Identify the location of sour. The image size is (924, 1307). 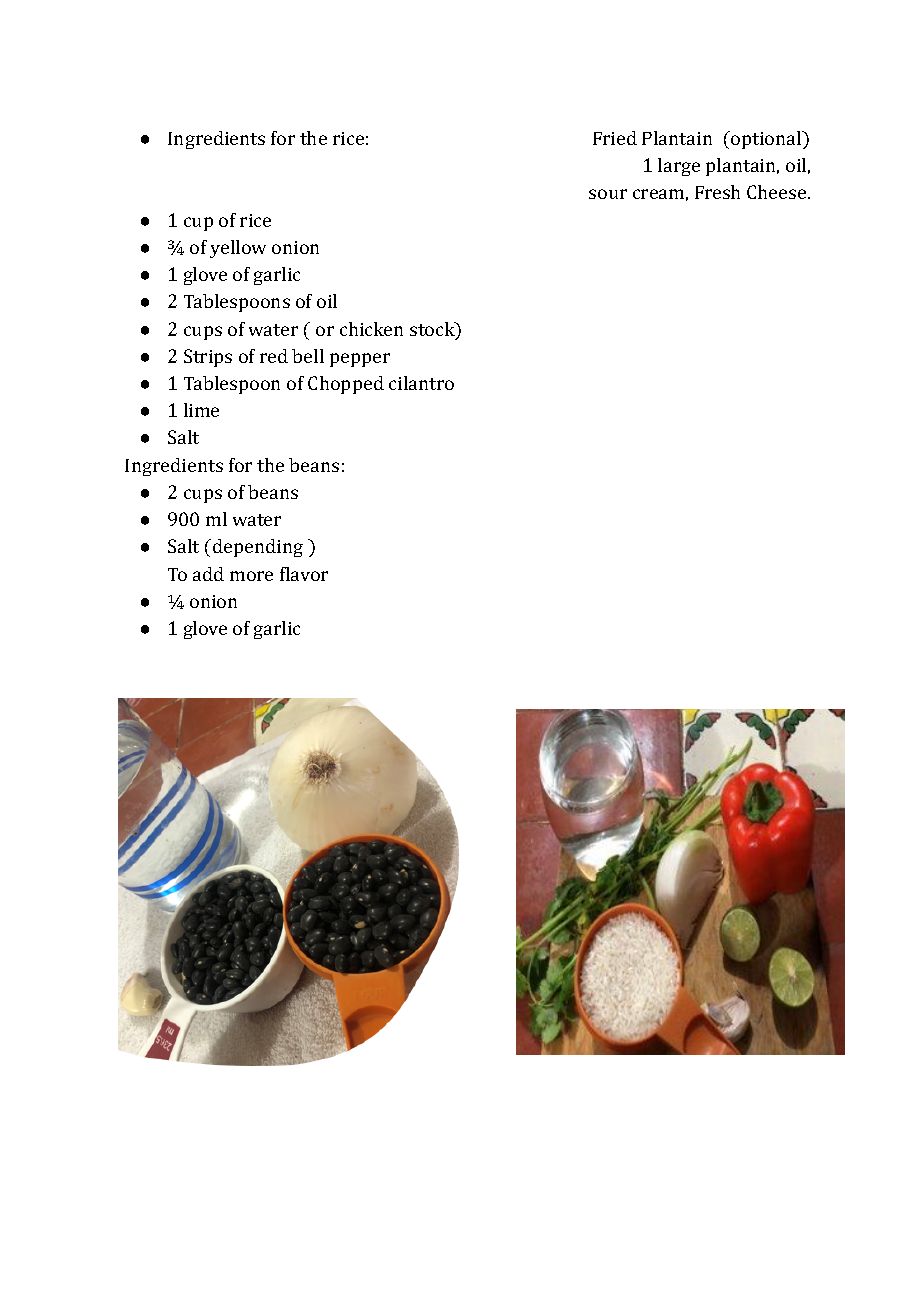
(608, 194).
